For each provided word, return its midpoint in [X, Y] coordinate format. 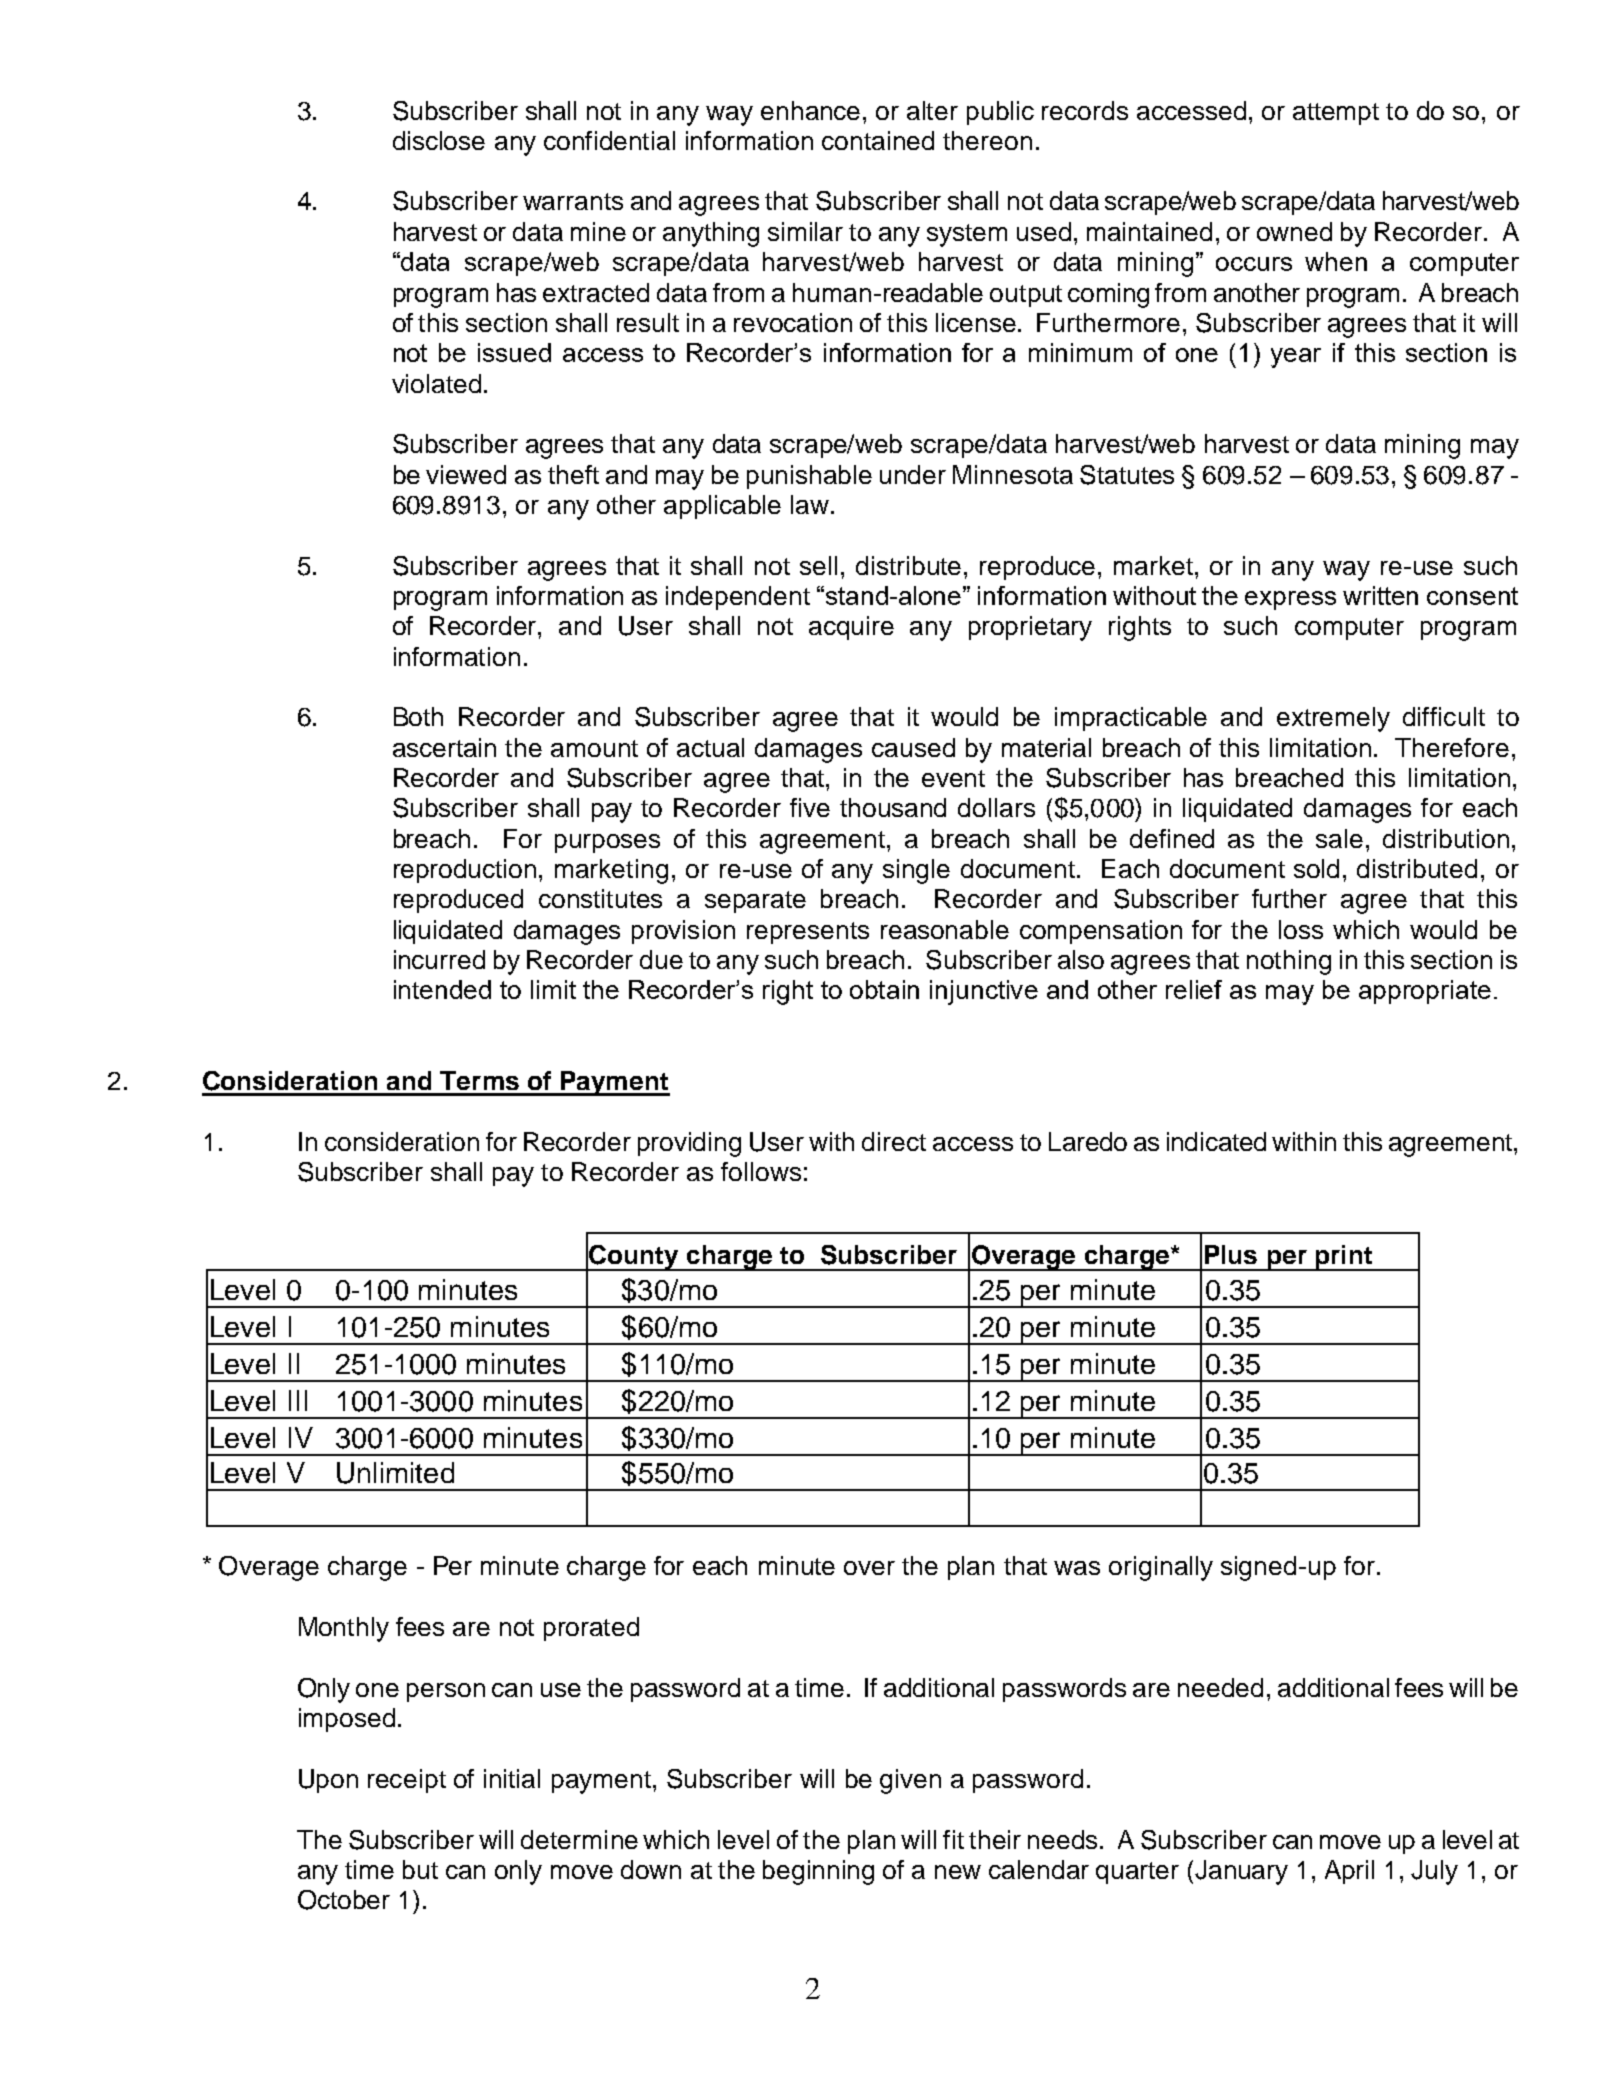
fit [953, 1839]
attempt [1336, 114]
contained [878, 140]
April [1349, 1872]
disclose [439, 140]
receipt [407, 1781]
